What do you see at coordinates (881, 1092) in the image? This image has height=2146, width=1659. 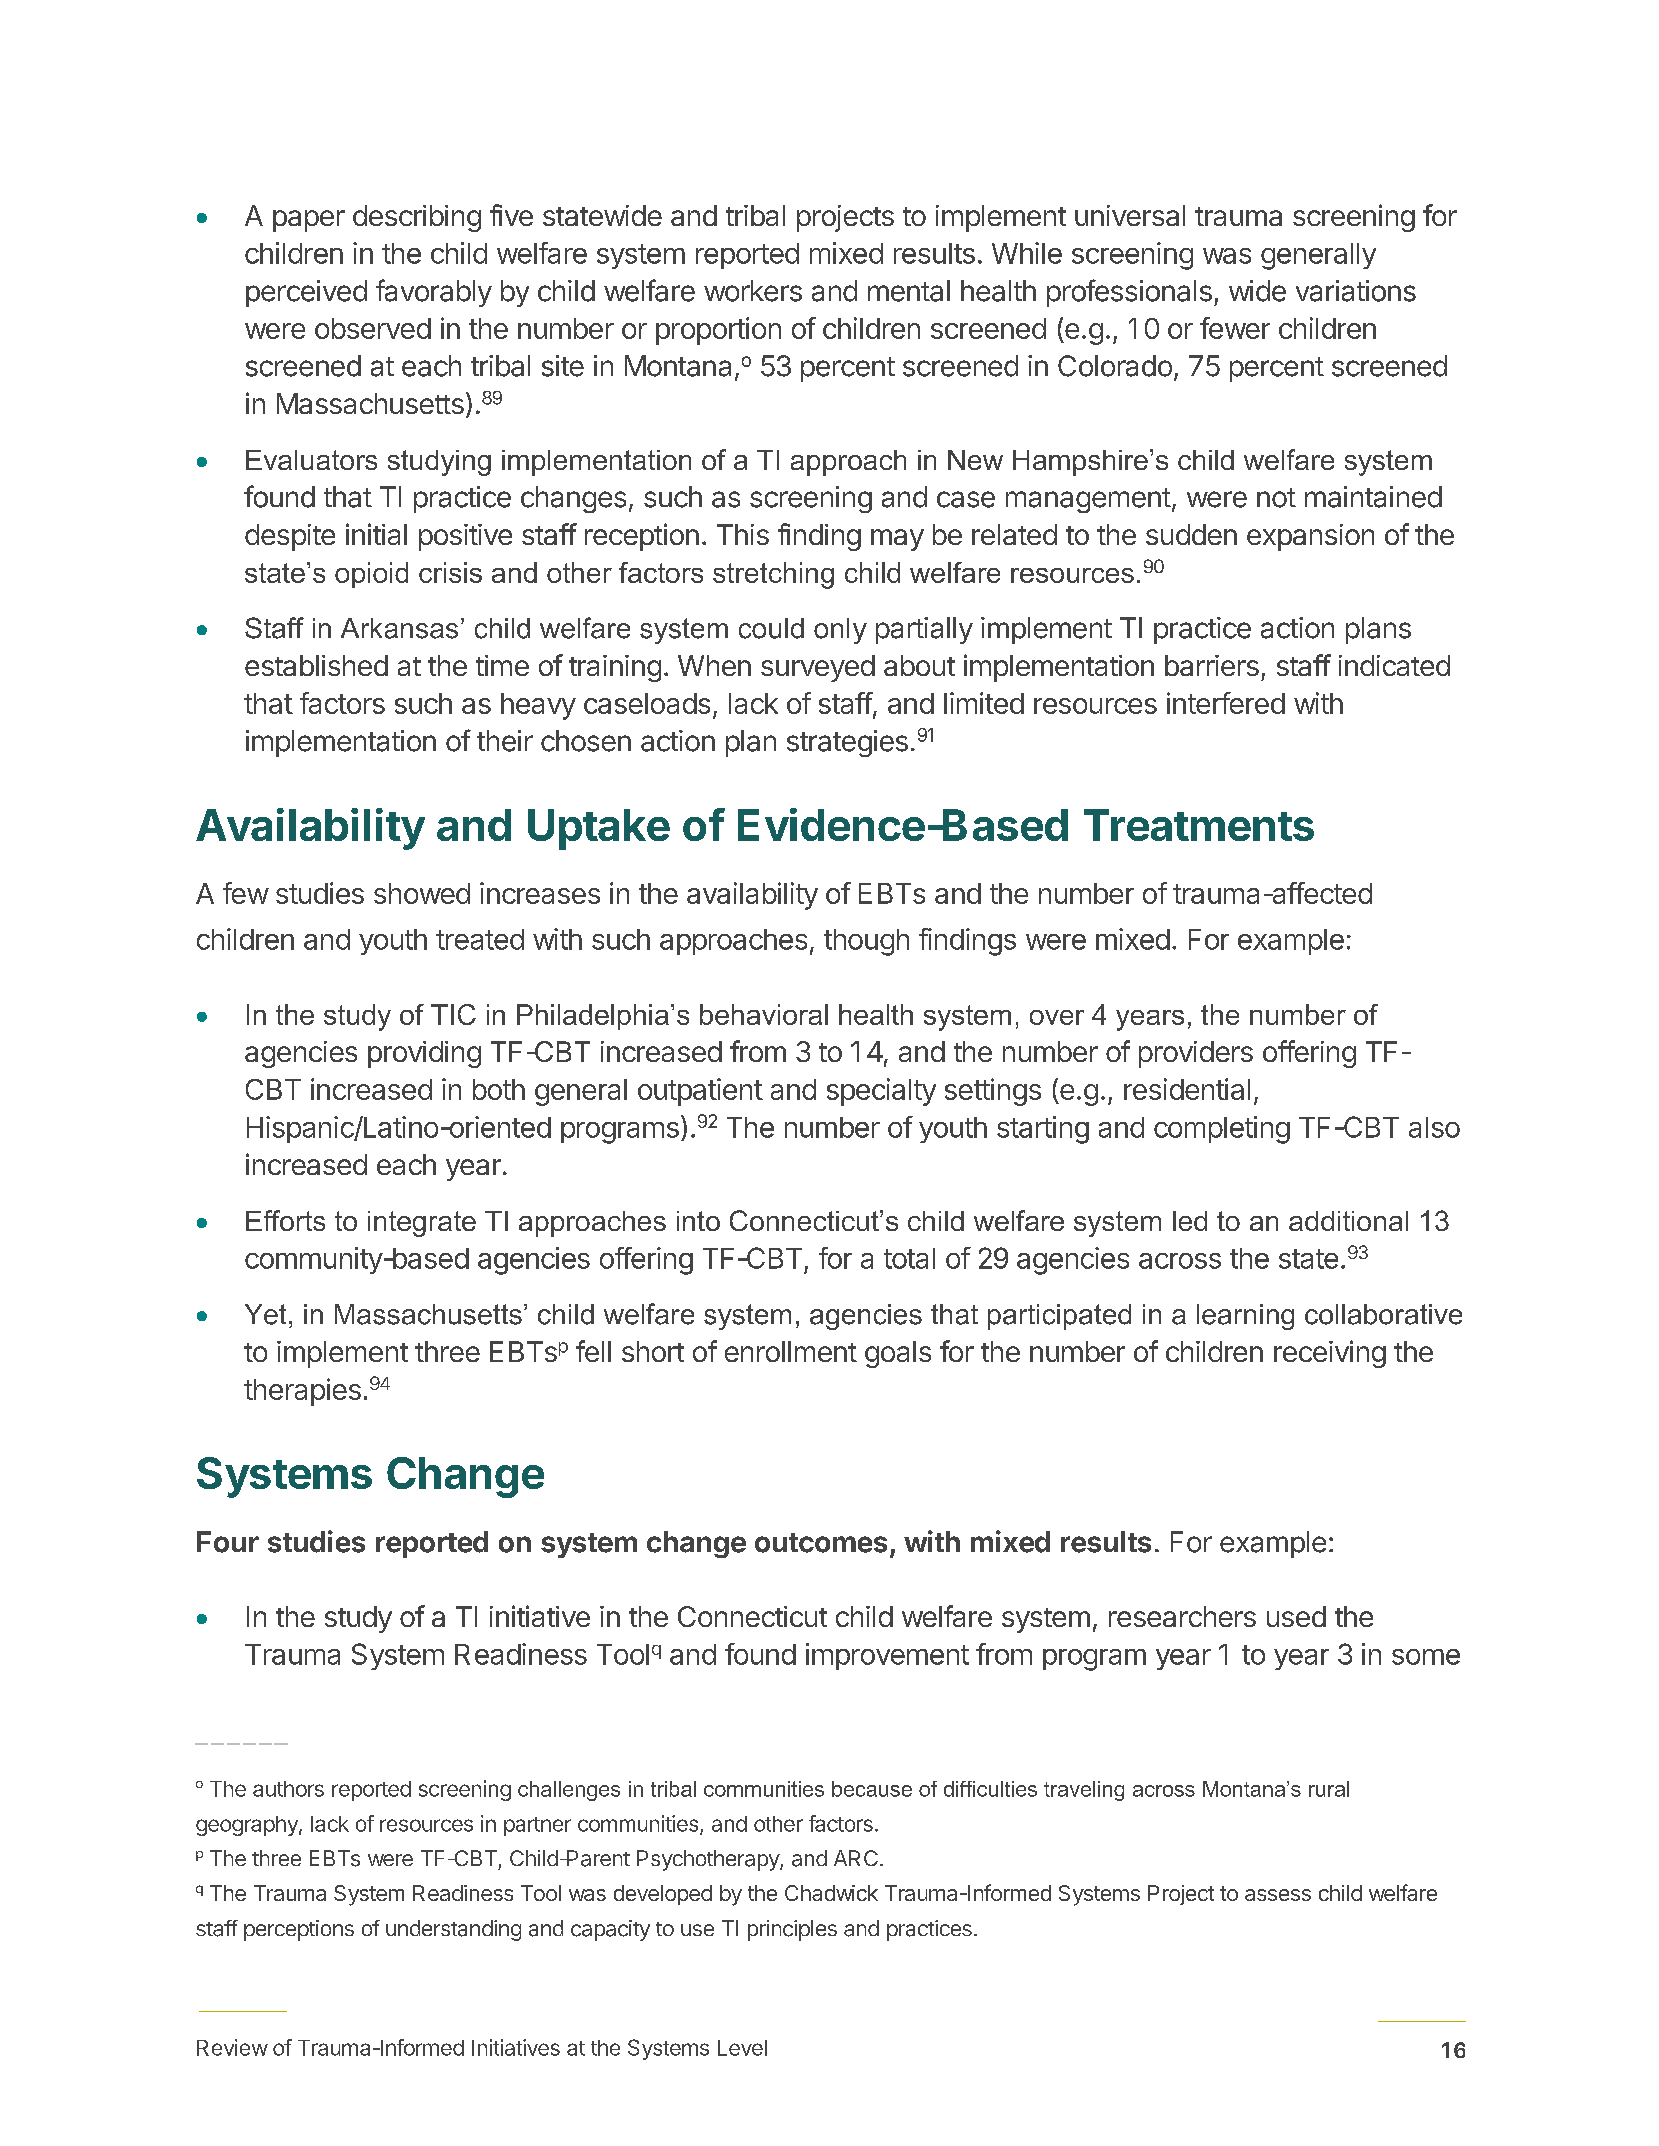 I see `specialty` at bounding box center [881, 1092].
